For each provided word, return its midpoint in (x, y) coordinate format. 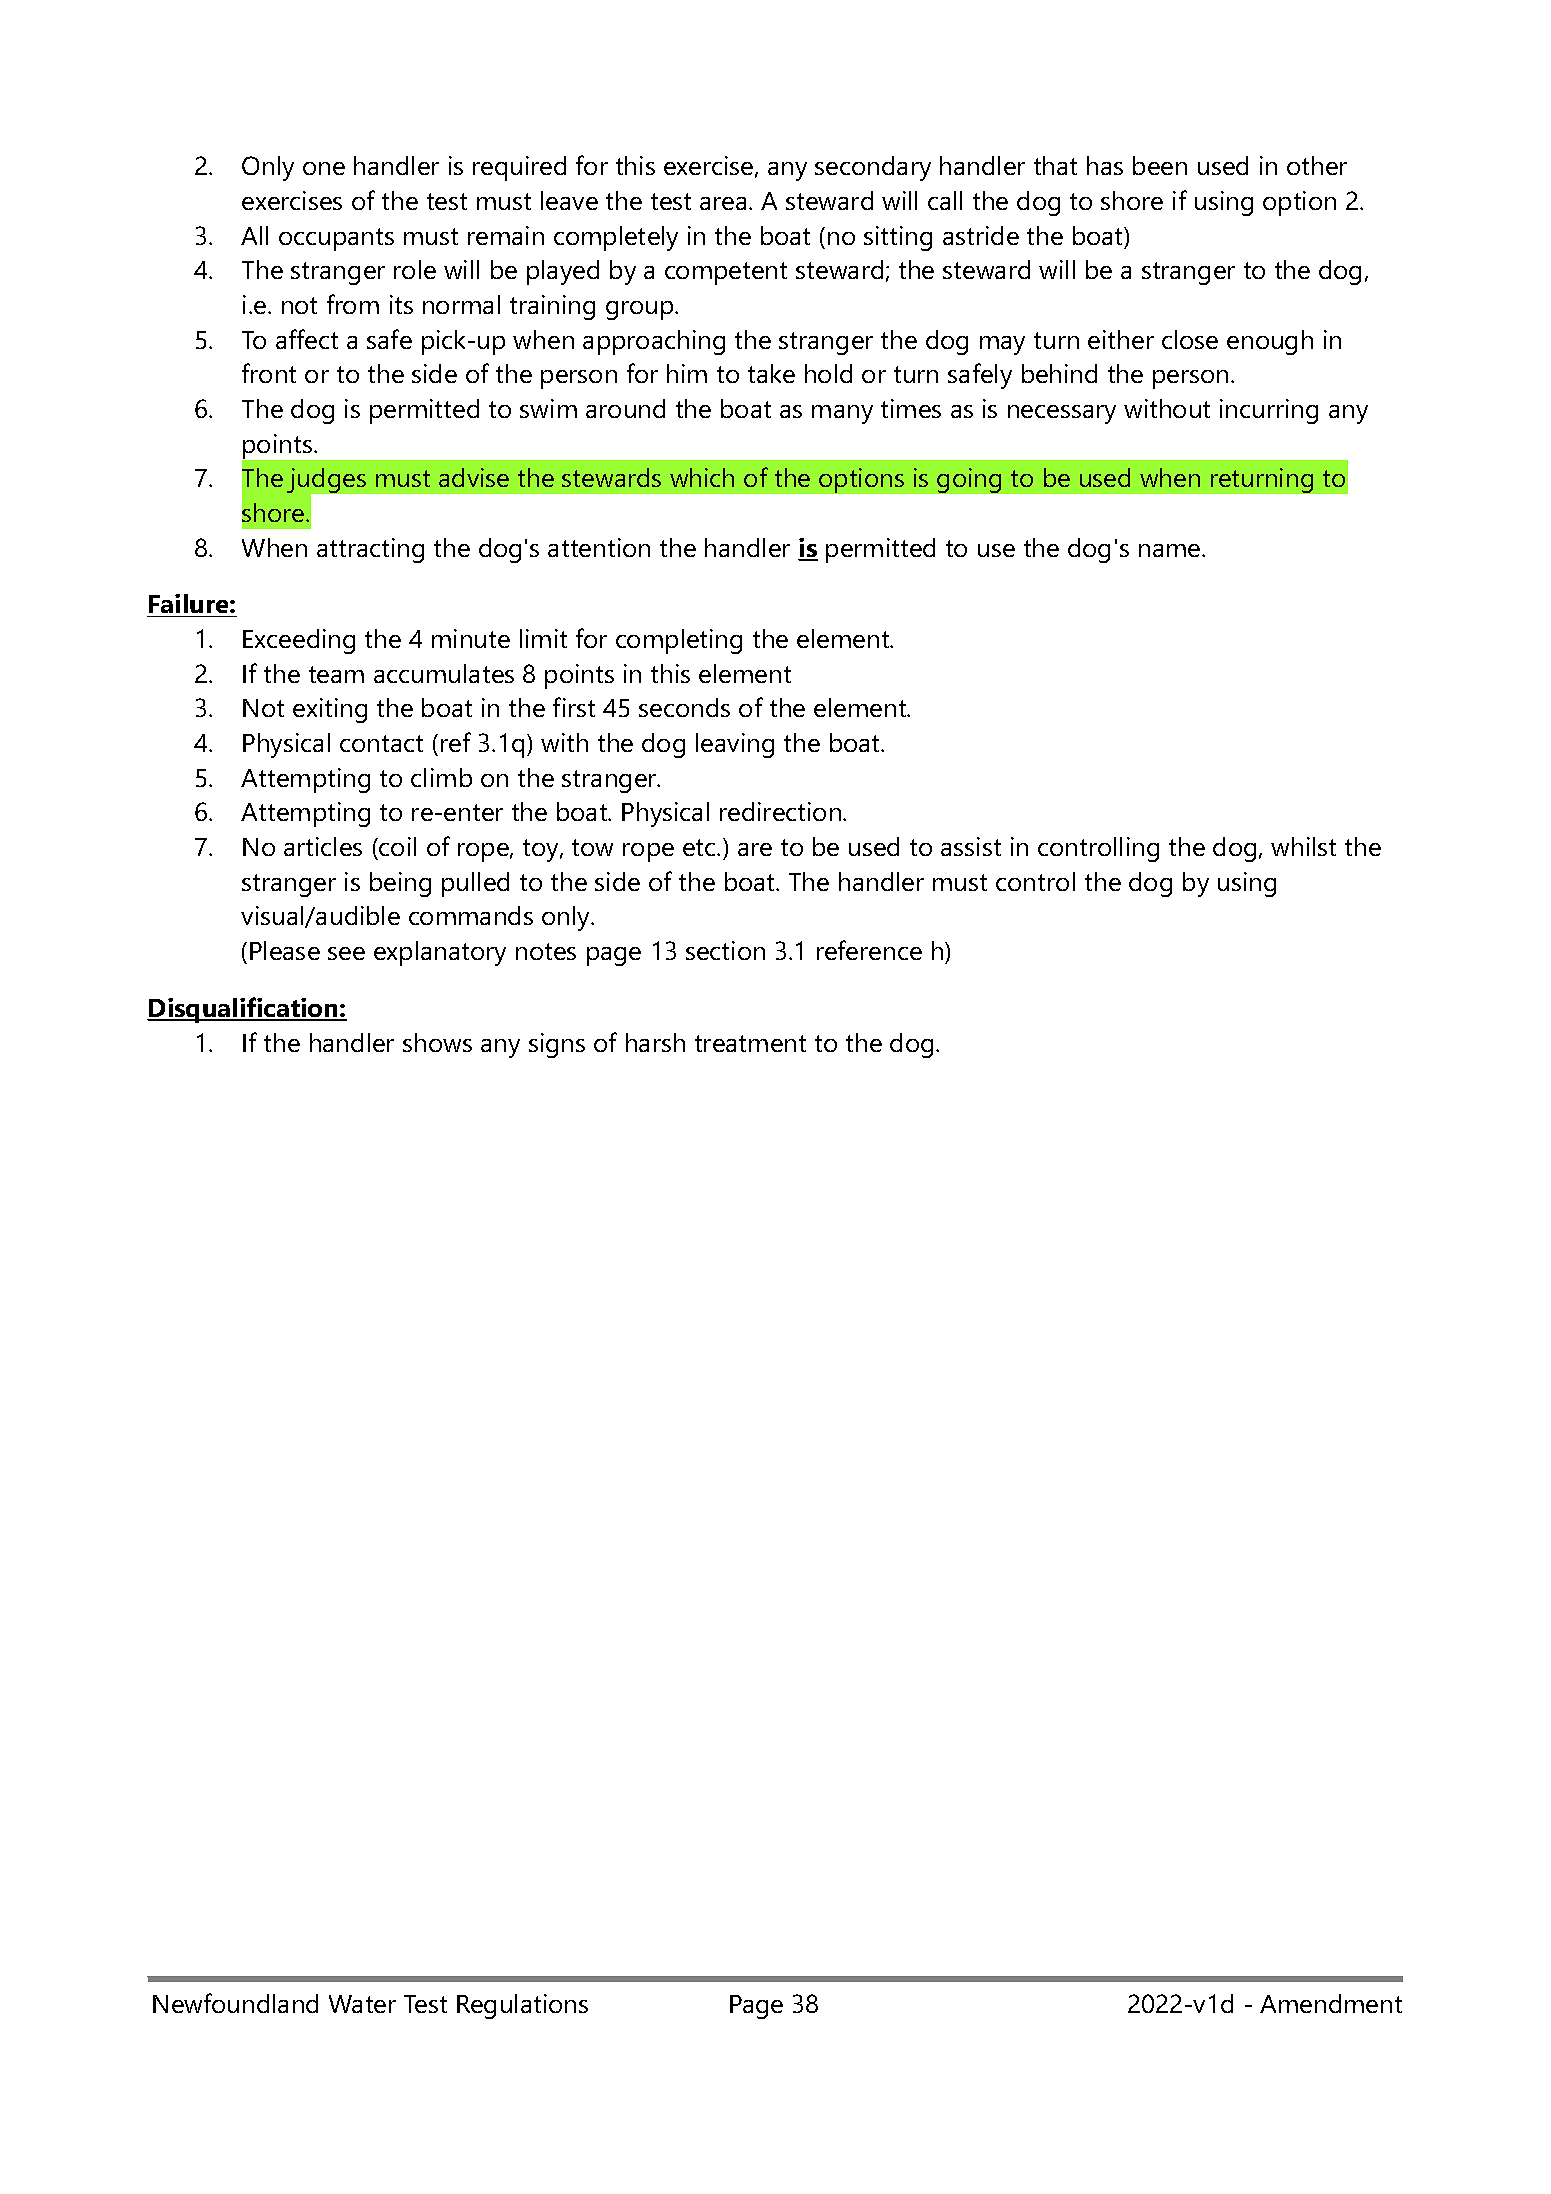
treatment (750, 1043)
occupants (336, 239)
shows (437, 1042)
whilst (1303, 846)
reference (869, 950)
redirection (780, 811)
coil (397, 846)
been (1160, 165)
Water (362, 2004)
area (723, 203)
